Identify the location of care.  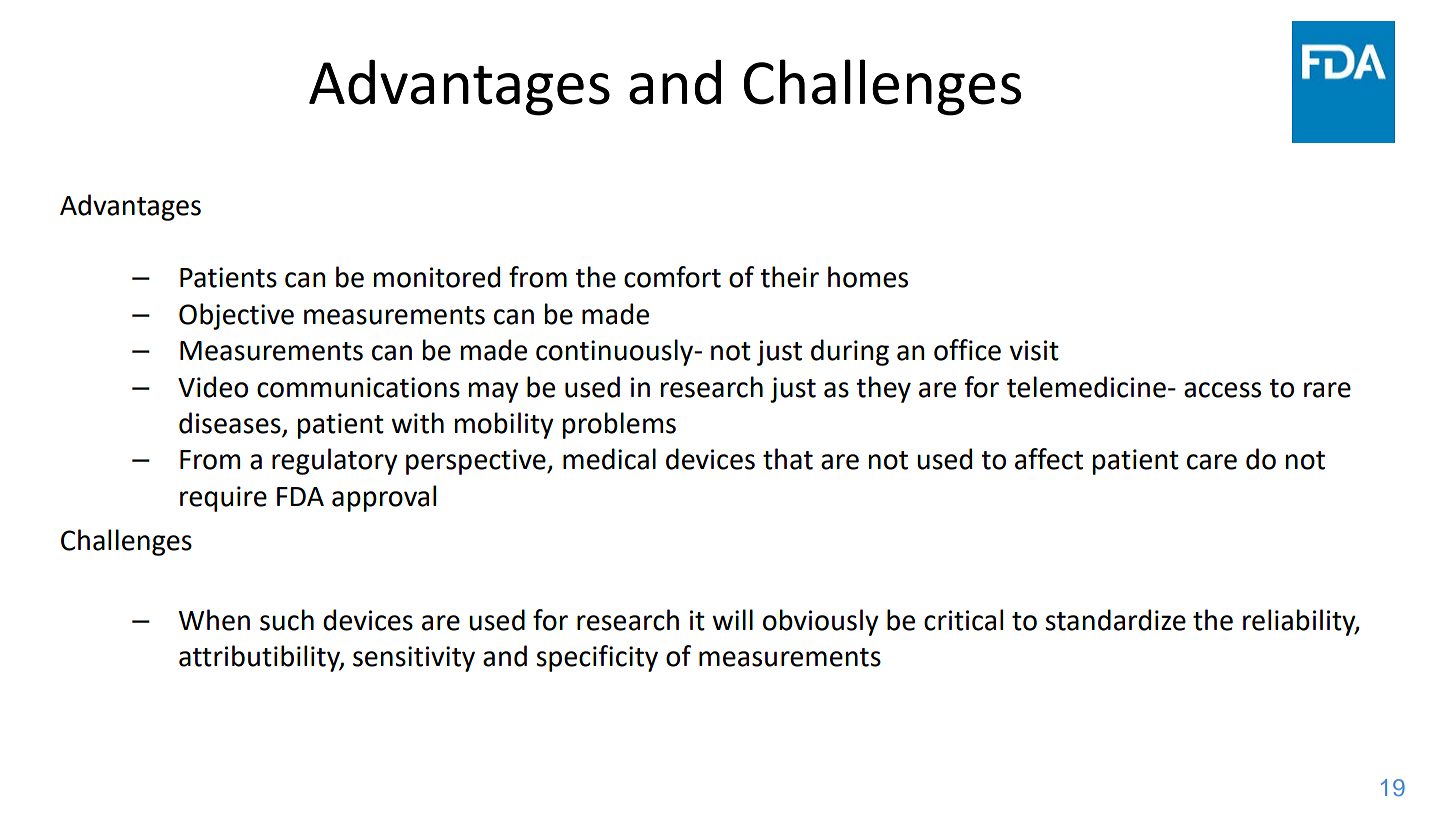
(1212, 462).
